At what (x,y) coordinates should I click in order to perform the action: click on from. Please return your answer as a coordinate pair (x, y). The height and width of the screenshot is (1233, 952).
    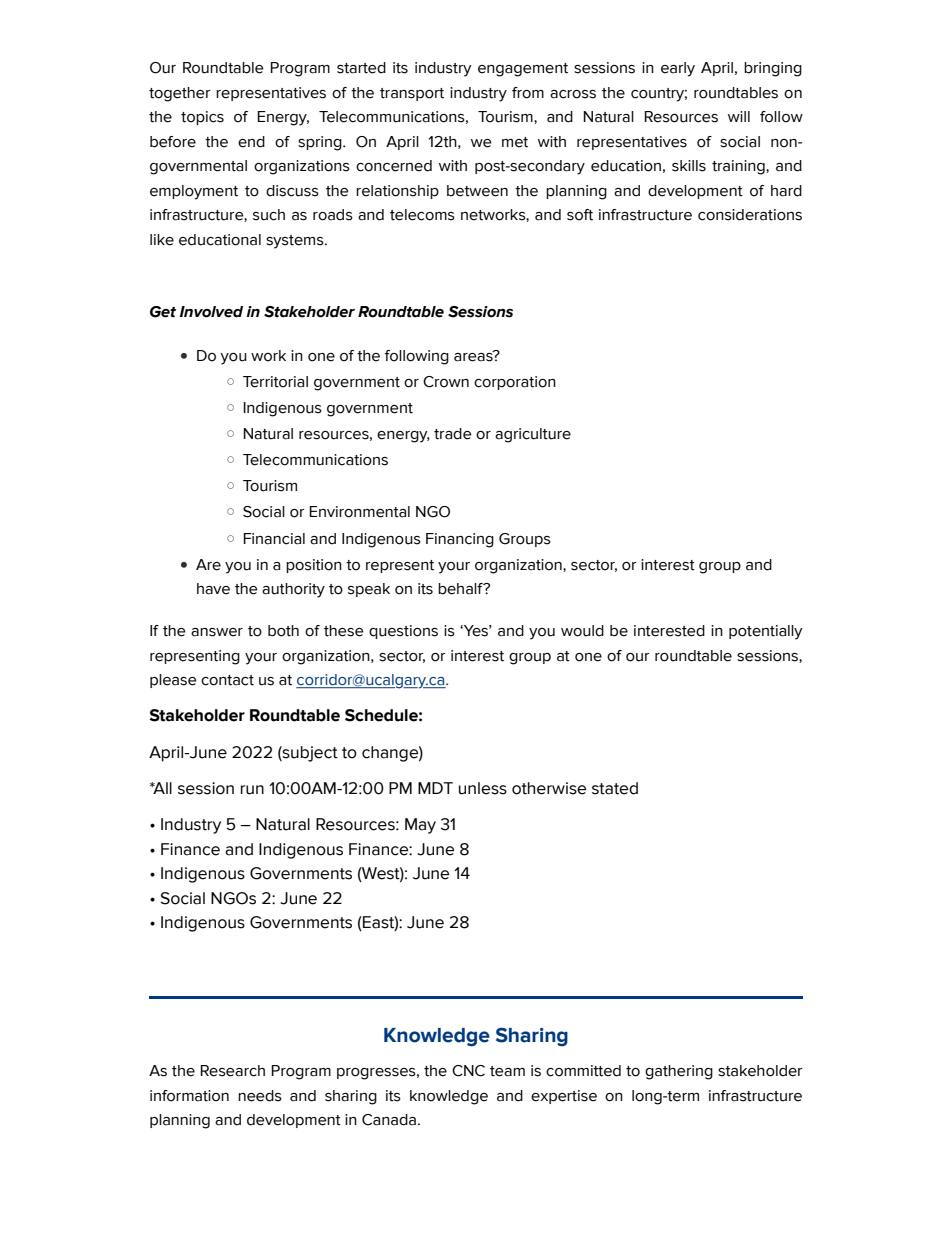
    Looking at the image, I should click on (528, 93).
